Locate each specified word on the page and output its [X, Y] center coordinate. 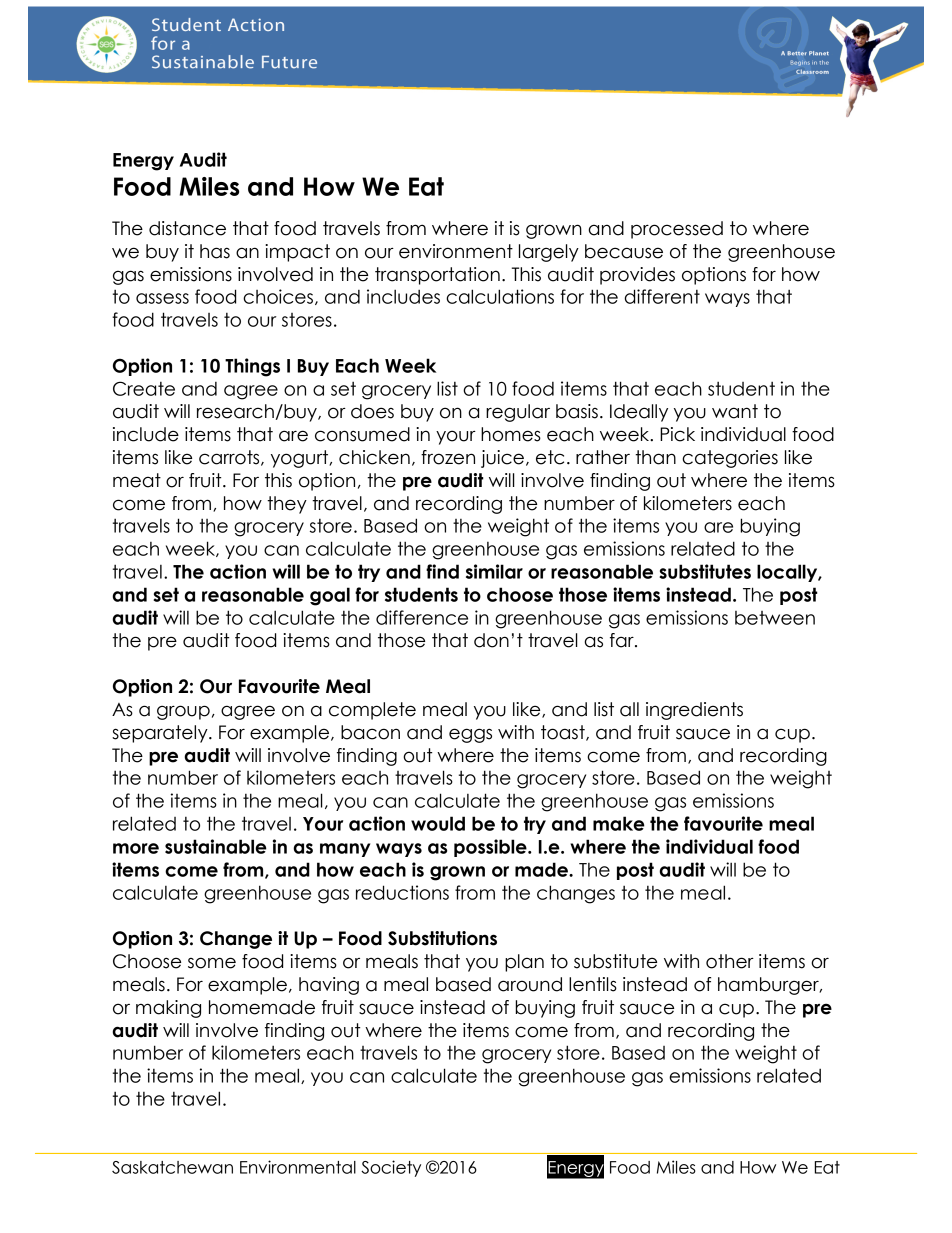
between [775, 618]
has [215, 251]
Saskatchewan [172, 1167]
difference [422, 617]
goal [330, 596]
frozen [448, 457]
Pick [677, 434]
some [212, 963]
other [730, 961]
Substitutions [442, 938]
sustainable [216, 846]
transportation [437, 276]
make [619, 823]
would [438, 823]
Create [144, 388]
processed [677, 230]
